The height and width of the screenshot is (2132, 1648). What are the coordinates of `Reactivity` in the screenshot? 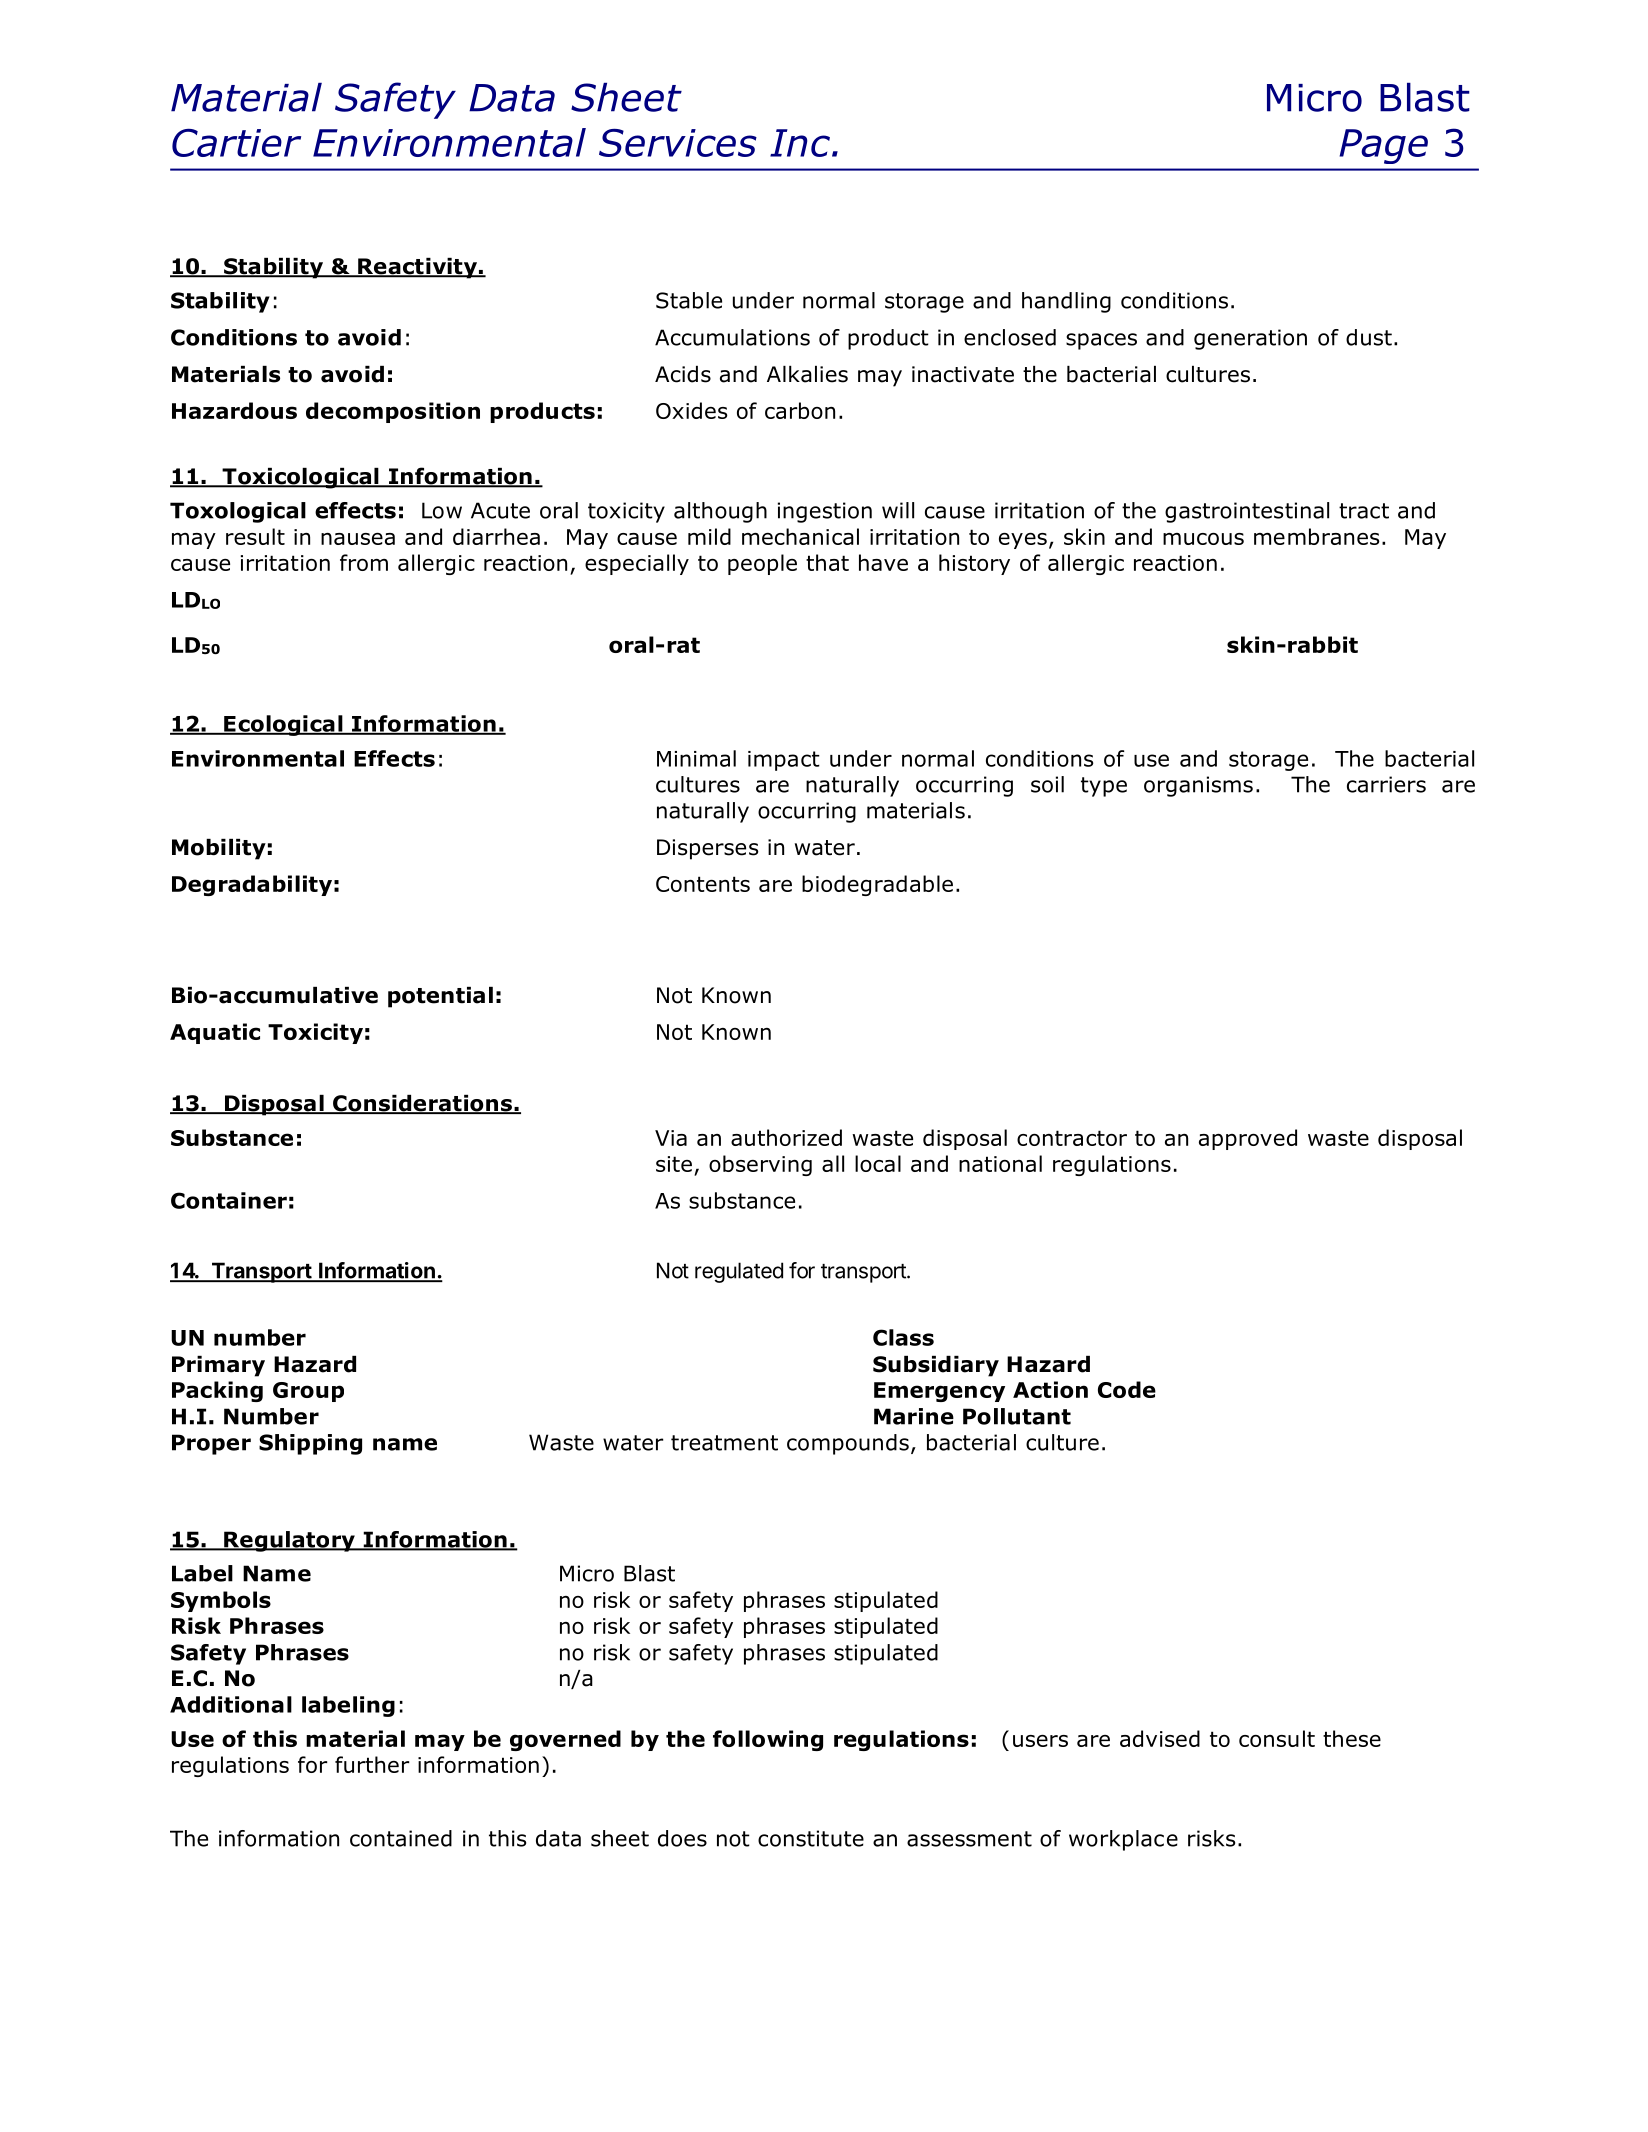 It's located at (417, 268).
